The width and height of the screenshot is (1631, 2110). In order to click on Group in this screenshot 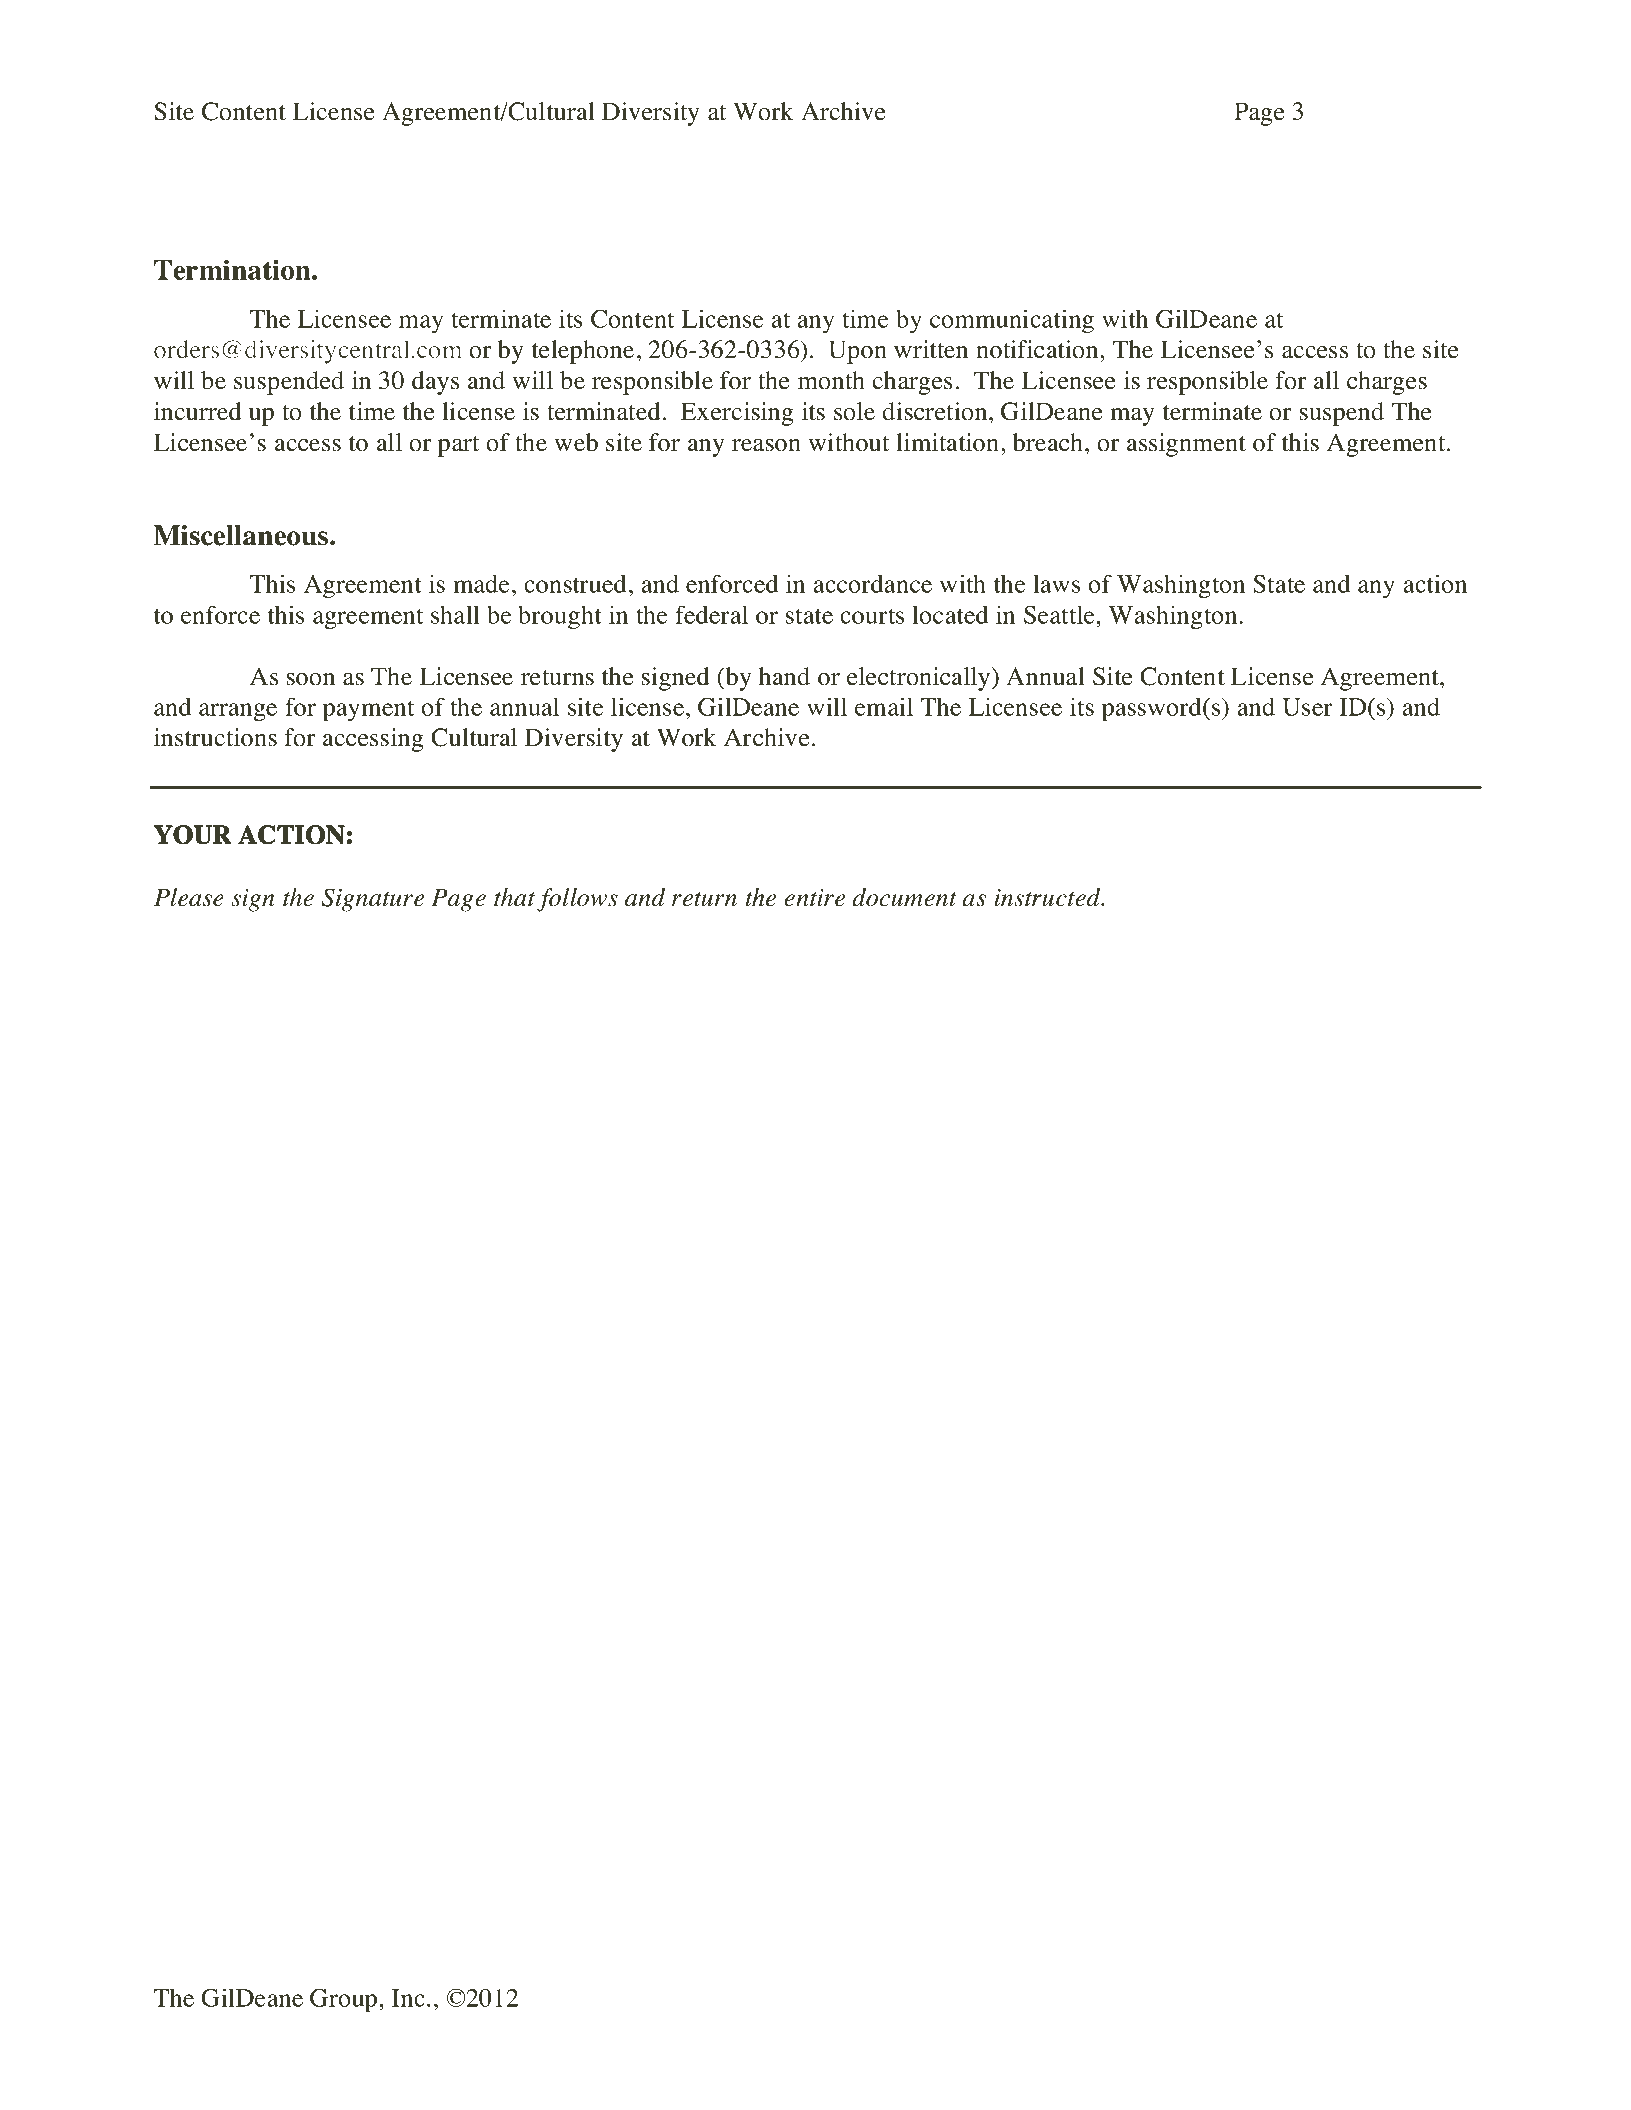, I will do `click(345, 2001)`.
